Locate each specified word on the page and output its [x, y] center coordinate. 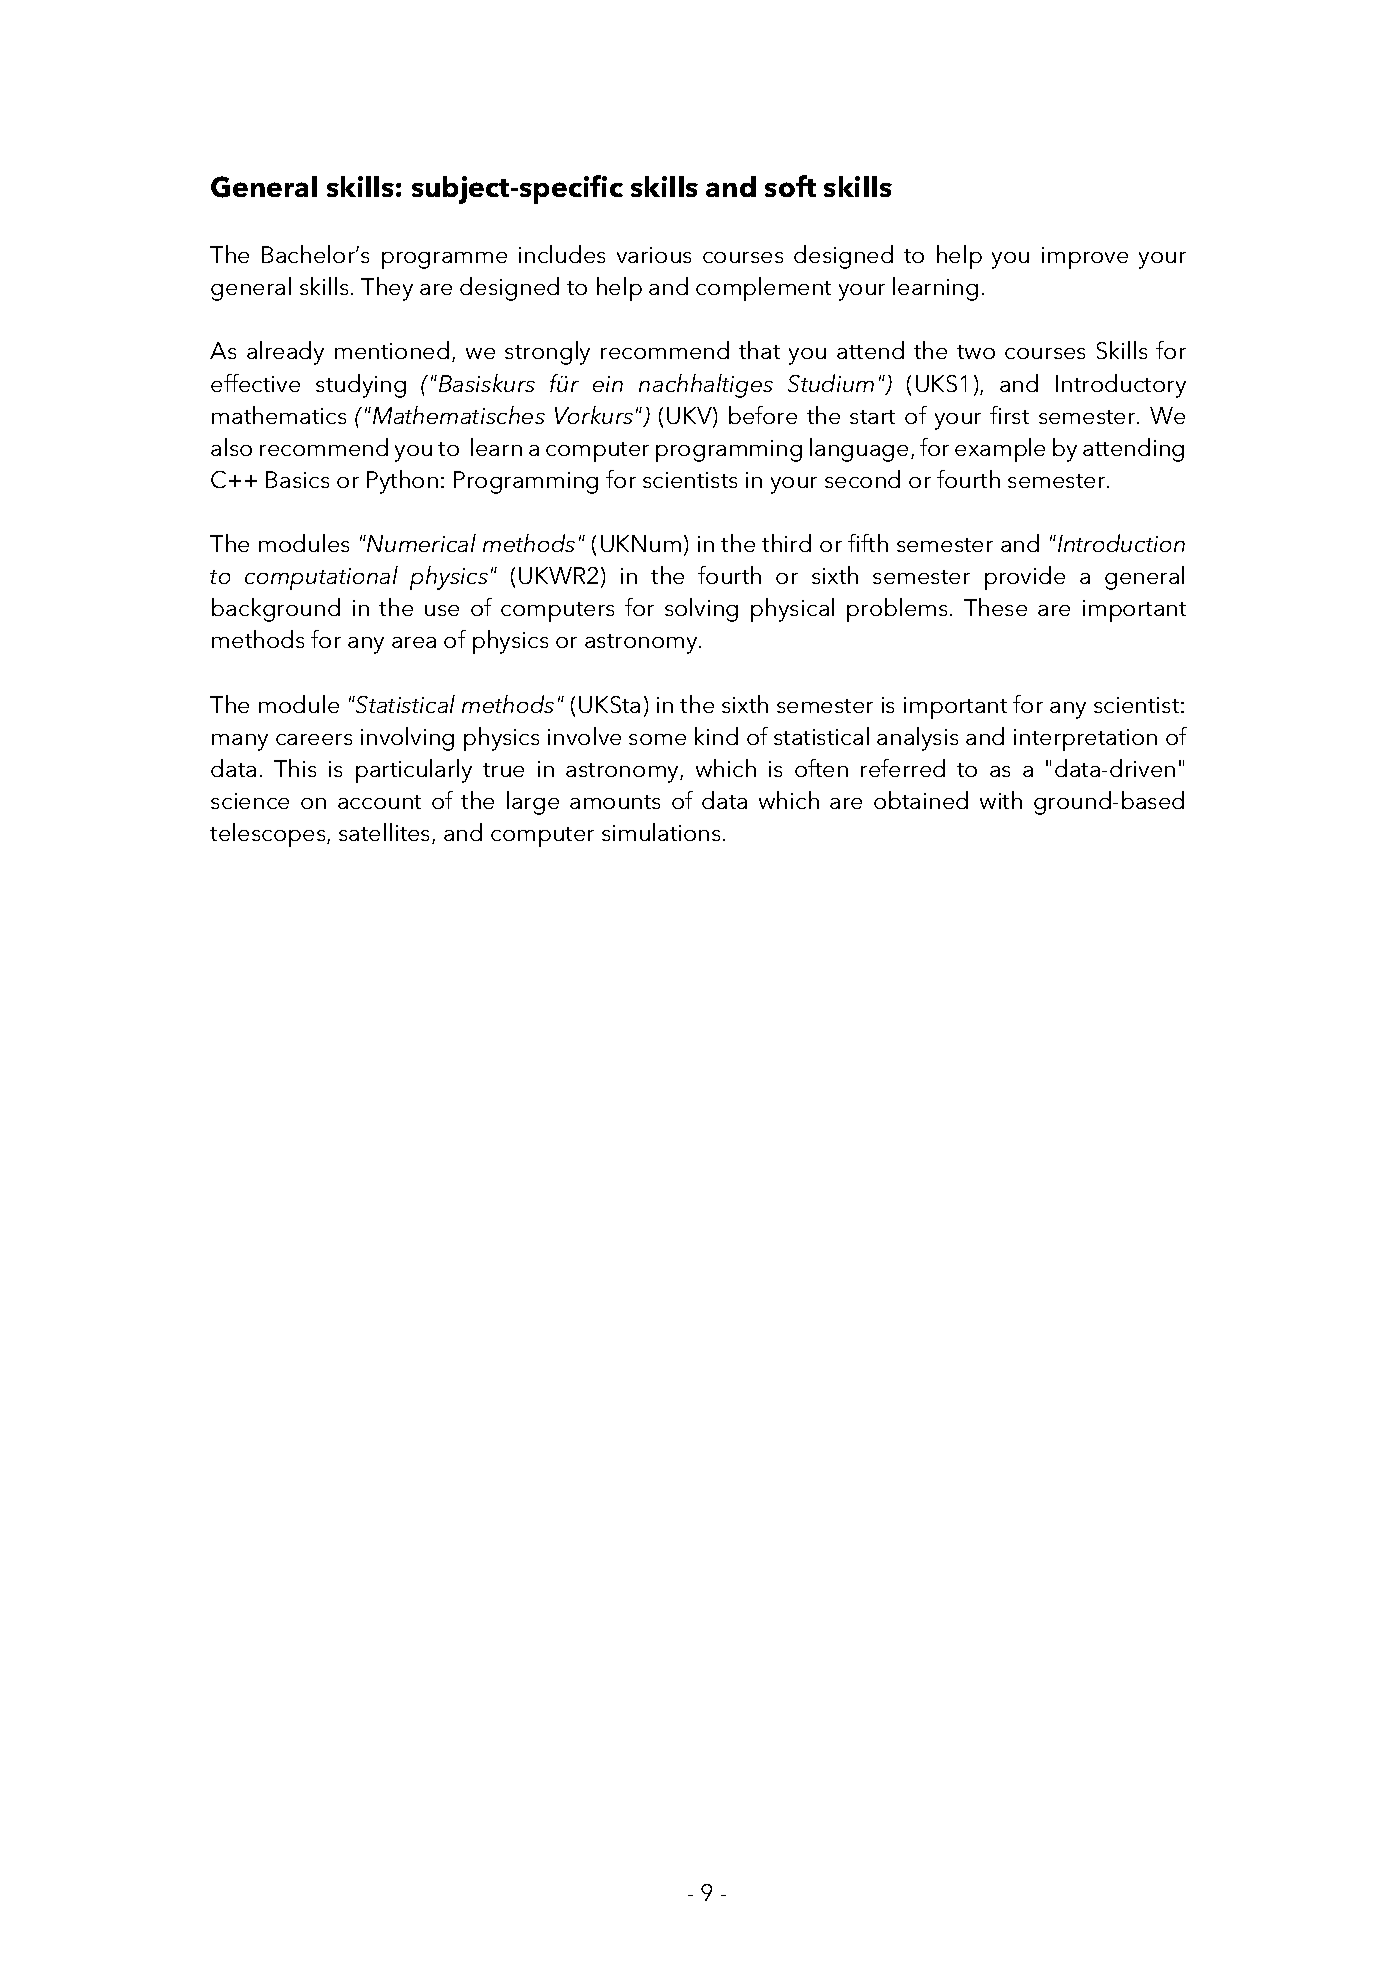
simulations [661, 832]
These [995, 607]
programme [444, 260]
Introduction [1121, 543]
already [285, 353]
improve [1085, 258]
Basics [297, 479]
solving [701, 610]
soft [790, 186]
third [786, 543]
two [976, 352]
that [759, 350]
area [414, 642]
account [379, 802]
